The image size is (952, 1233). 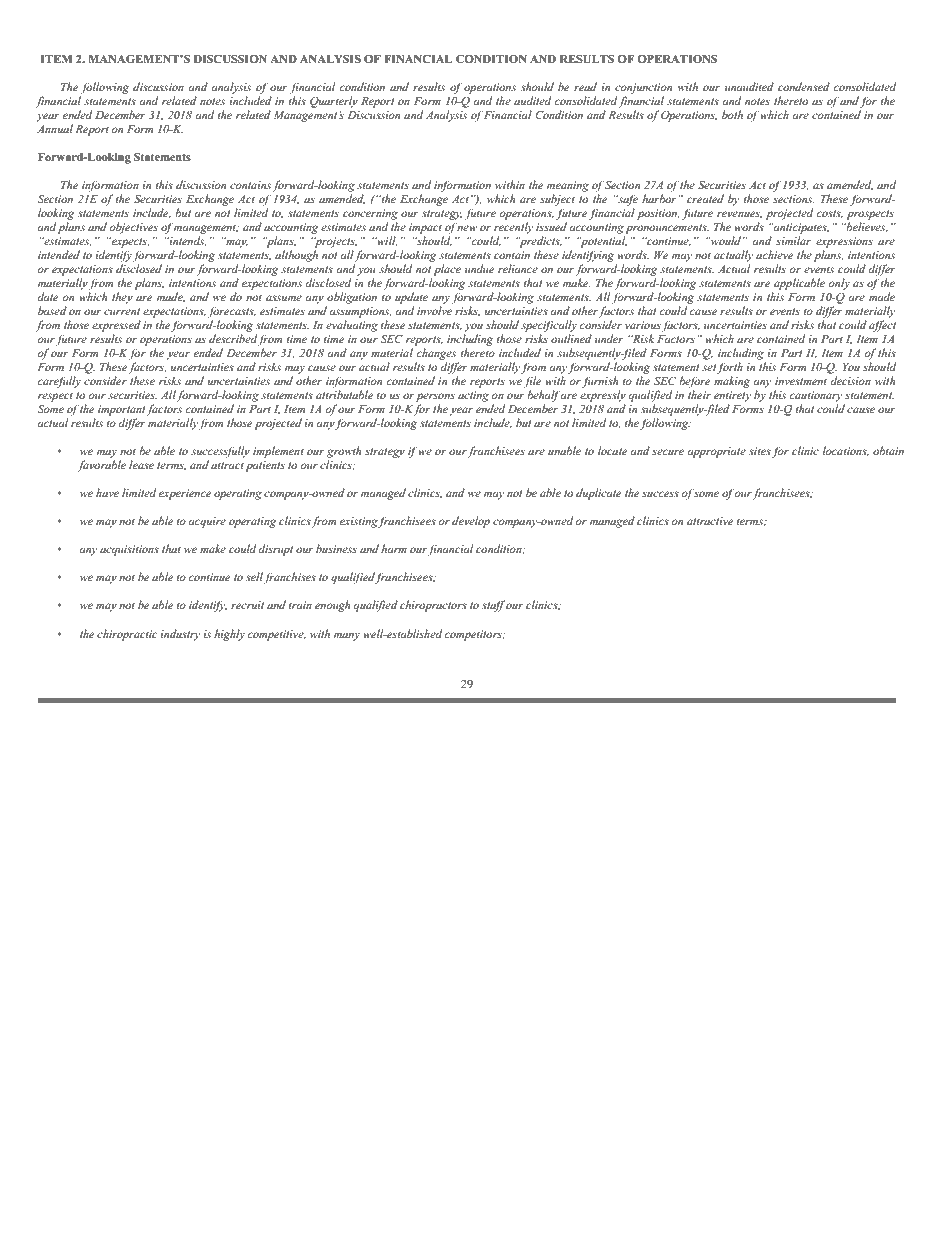 What do you see at coordinates (122, 298) in the image?
I see `they` at bounding box center [122, 298].
